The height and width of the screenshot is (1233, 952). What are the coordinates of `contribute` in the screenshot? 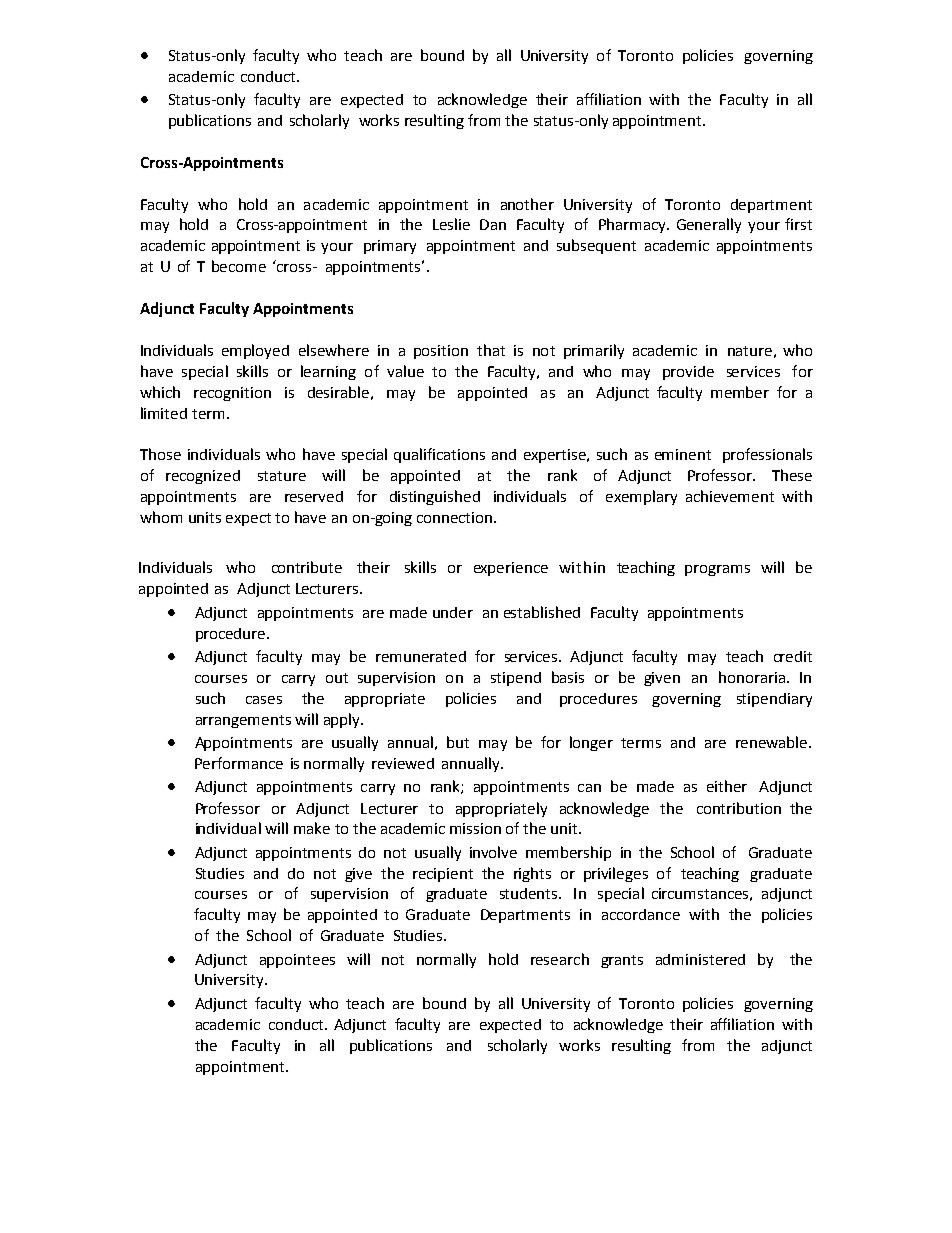 It's located at (307, 567).
